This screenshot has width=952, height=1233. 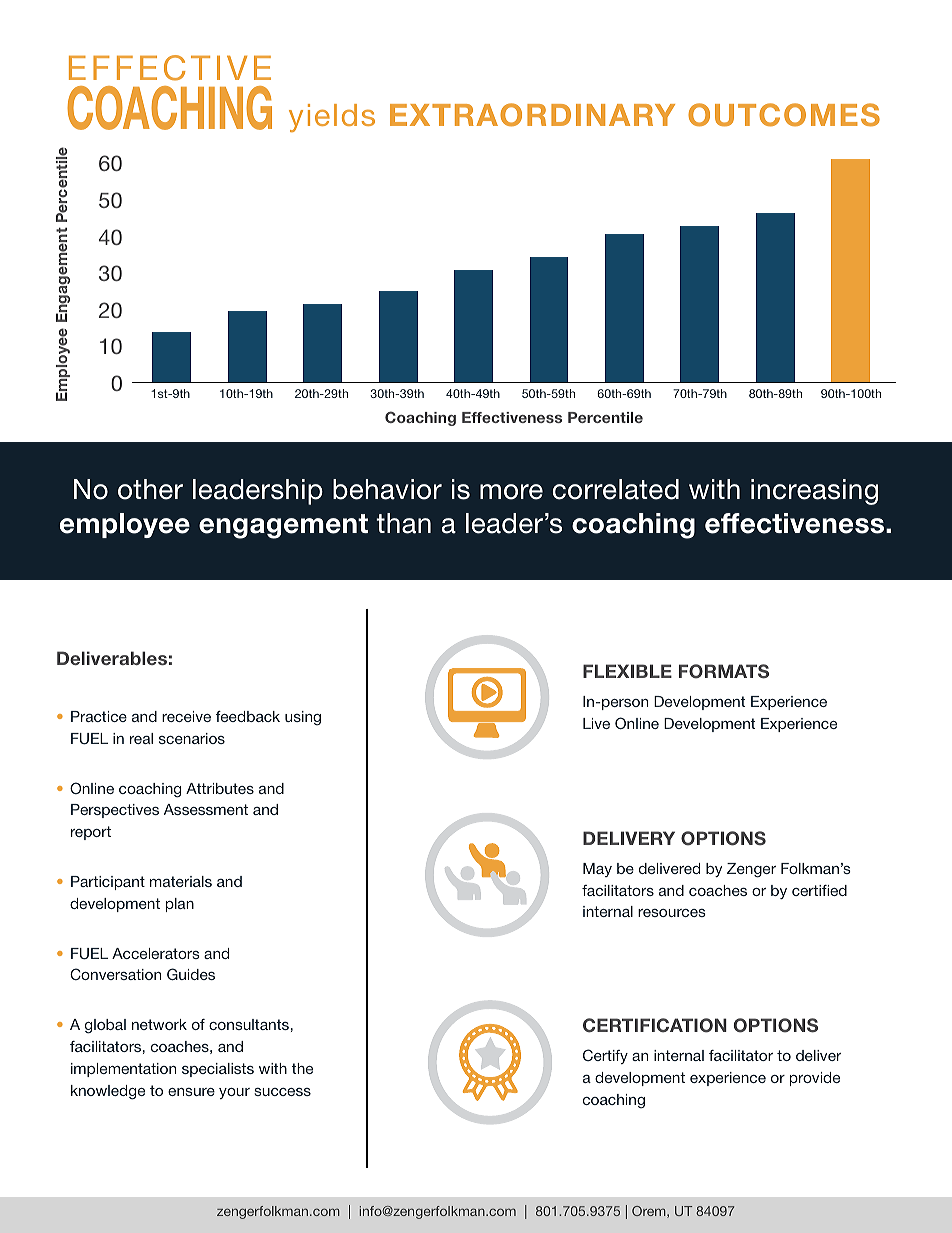 I want to click on specialists, so click(x=218, y=1070).
